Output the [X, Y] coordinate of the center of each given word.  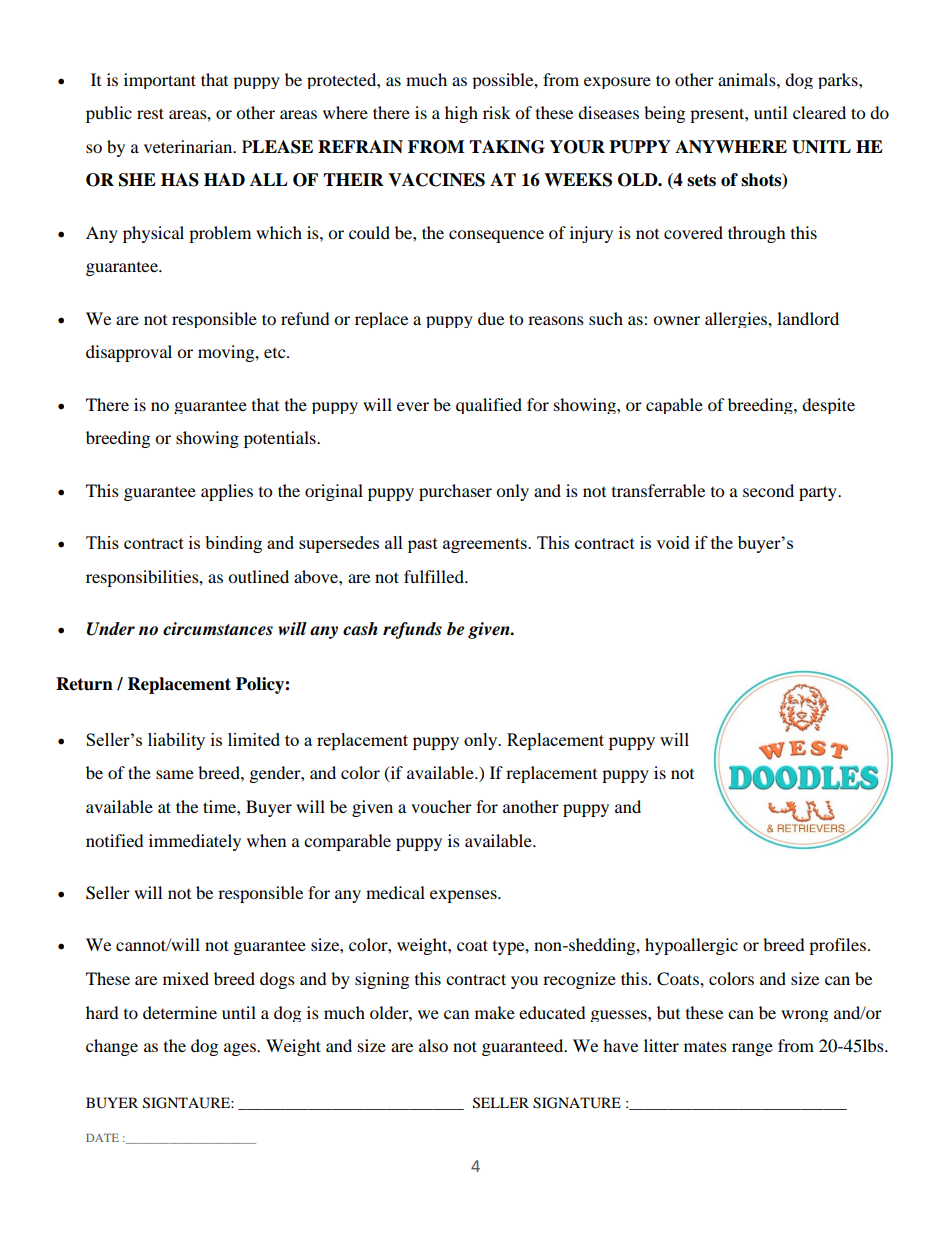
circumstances [218, 629]
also [433, 1045]
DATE [102, 1137]
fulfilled [435, 576]
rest [150, 113]
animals [748, 79]
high [461, 114]
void [673, 542]
